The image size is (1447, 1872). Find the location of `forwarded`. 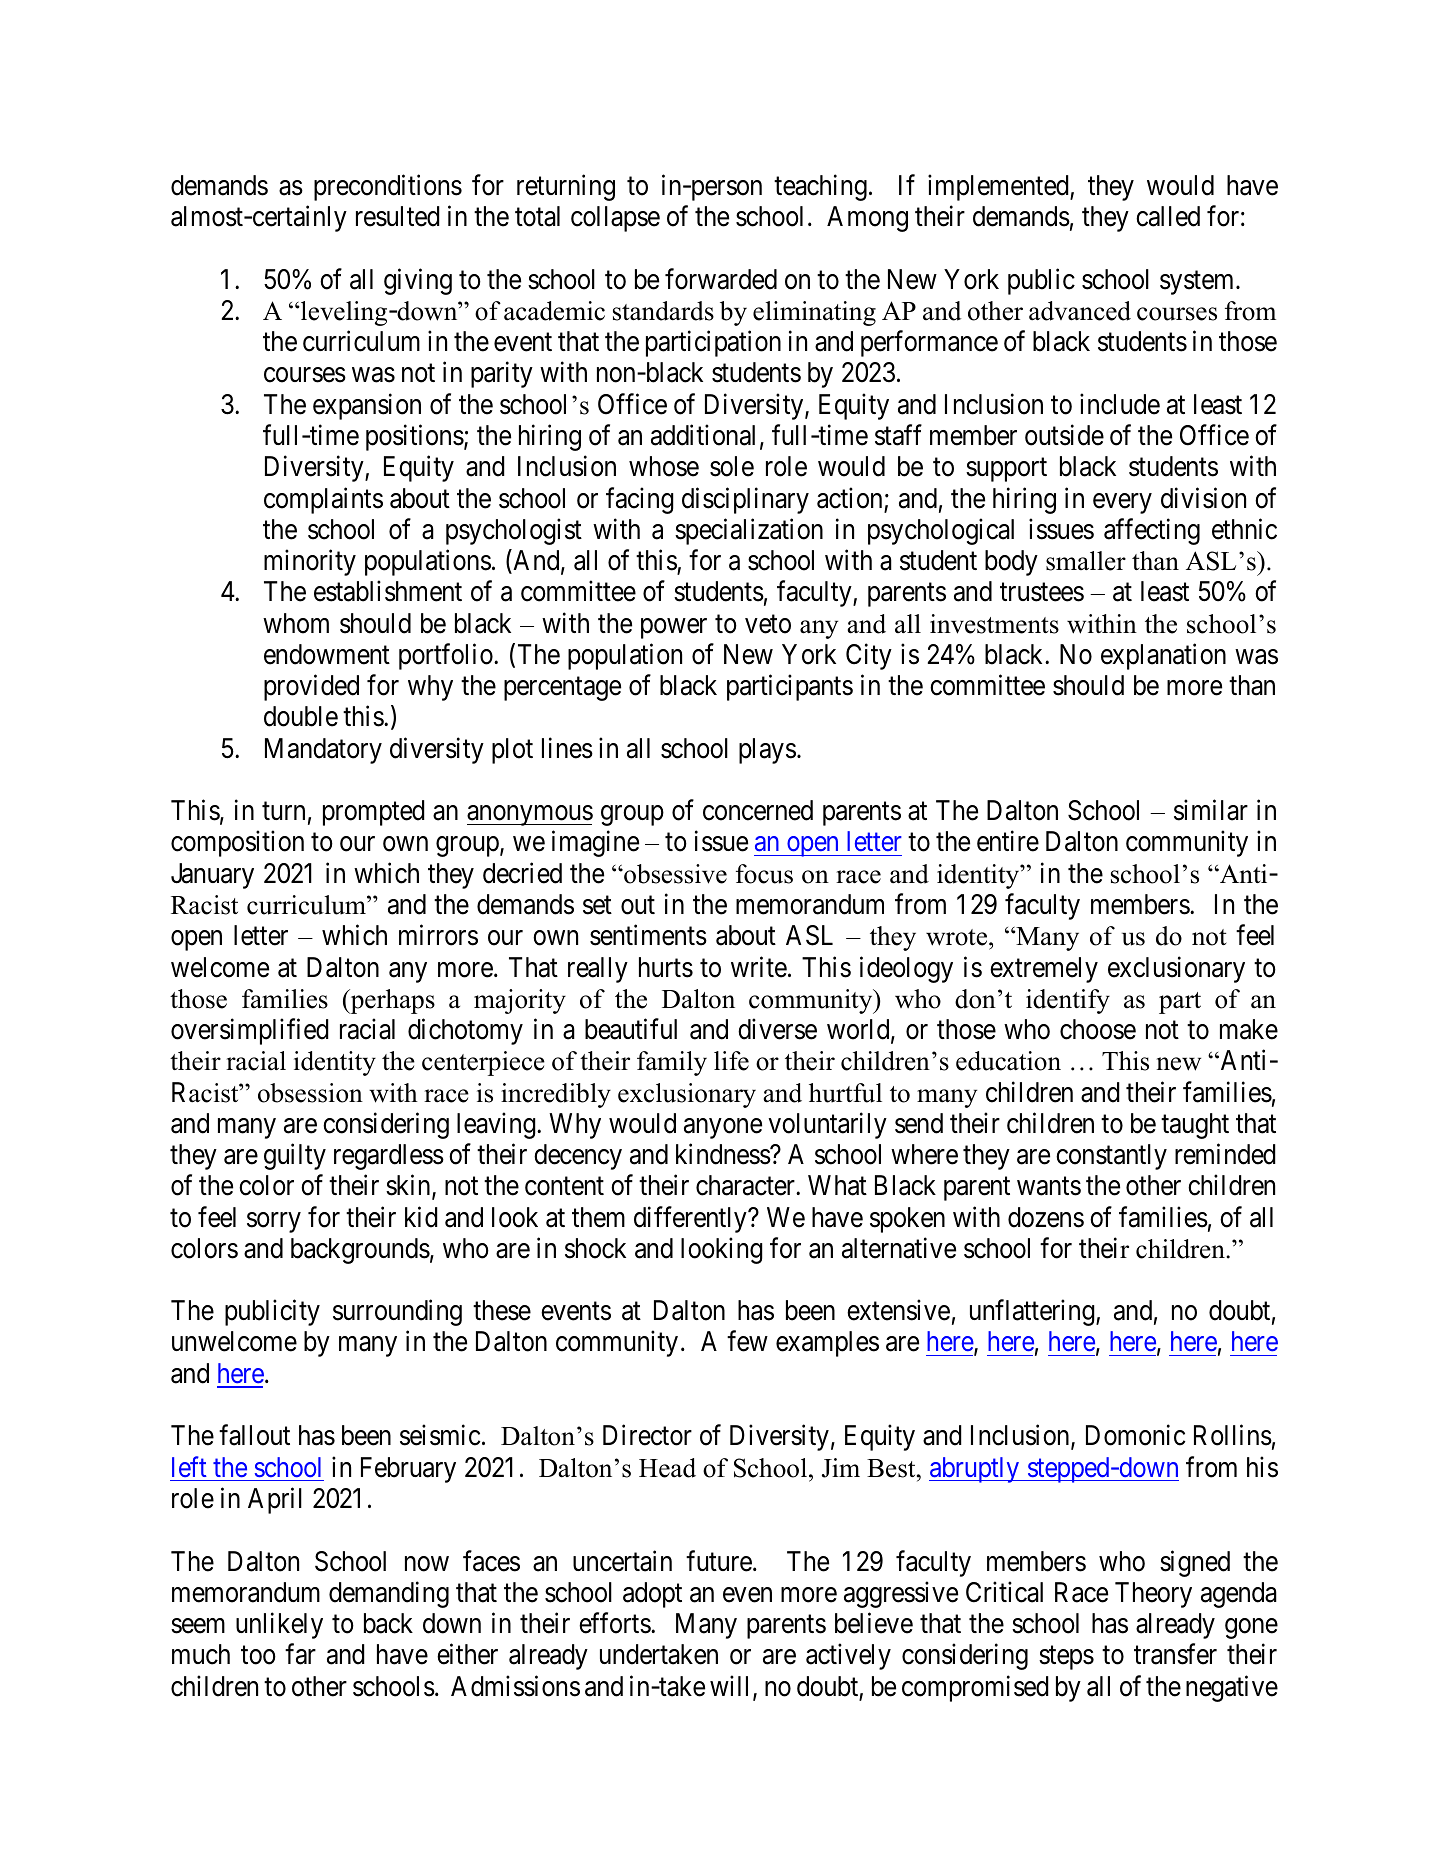

forwarded is located at coordinates (721, 279).
